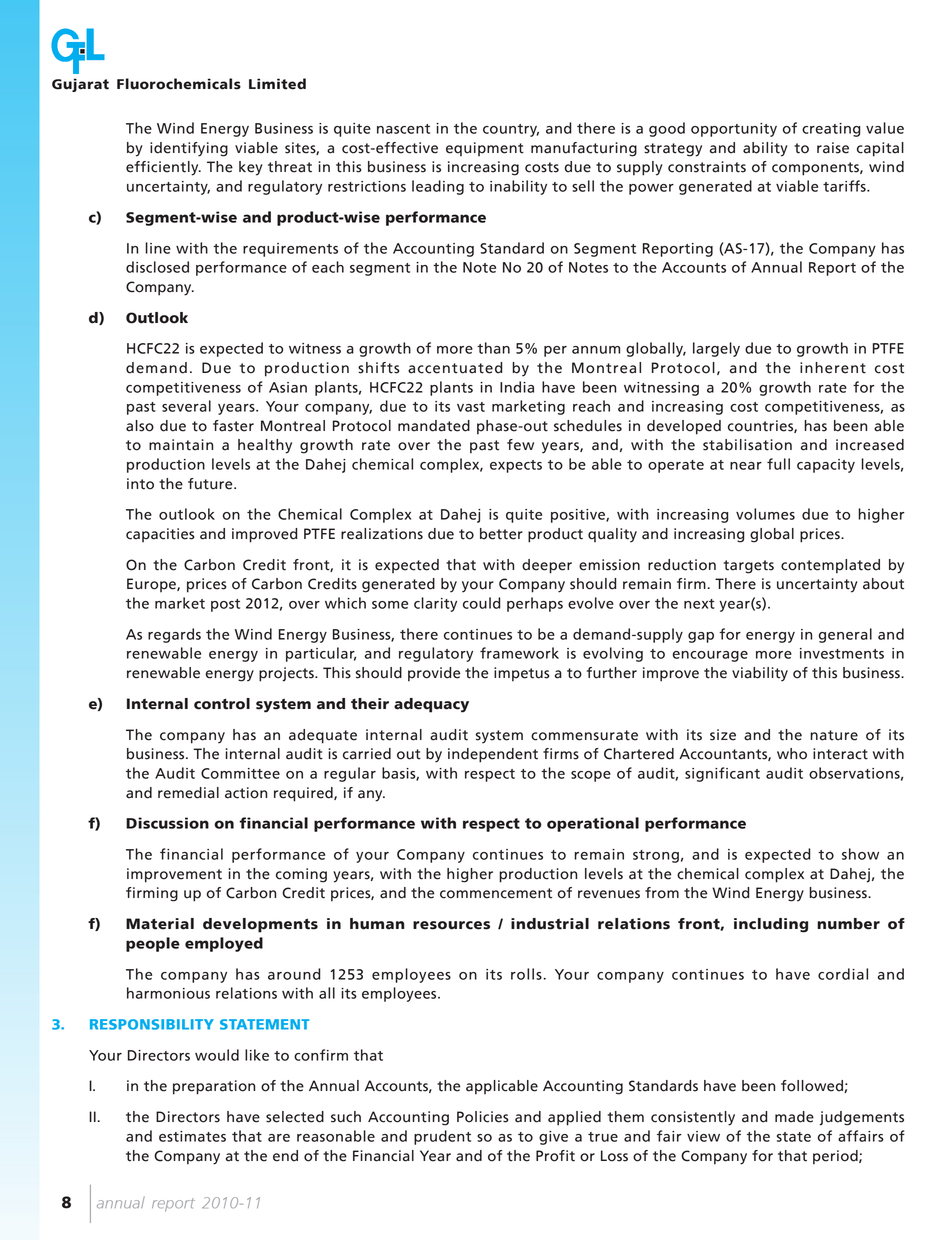 The height and width of the screenshot is (1240, 952). I want to click on could, so click(482, 603).
